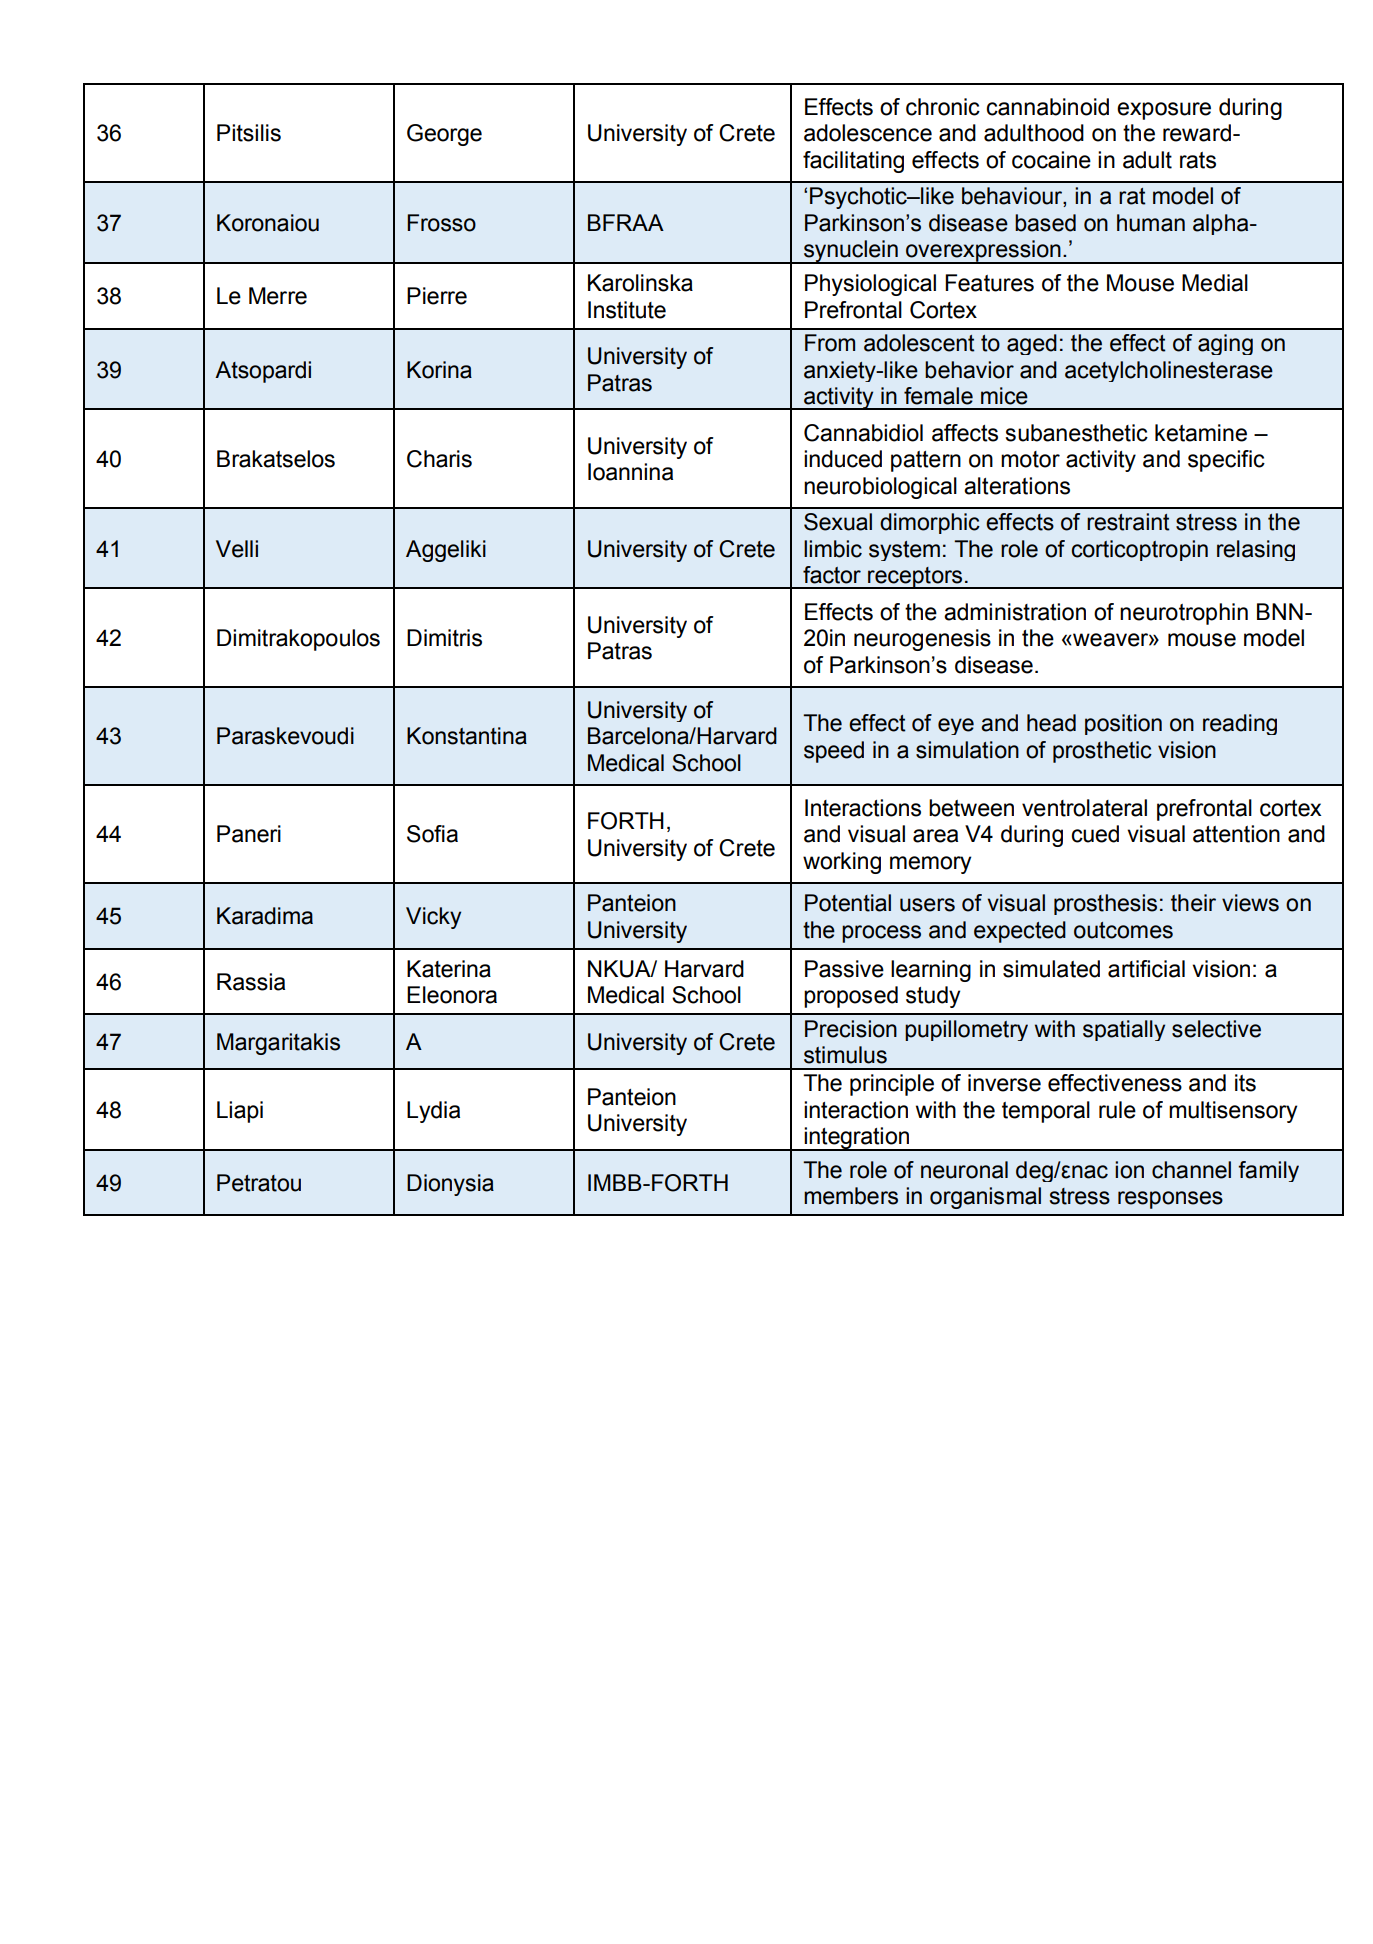  Describe the element at coordinates (433, 1112) in the screenshot. I see `Lydia` at that location.
